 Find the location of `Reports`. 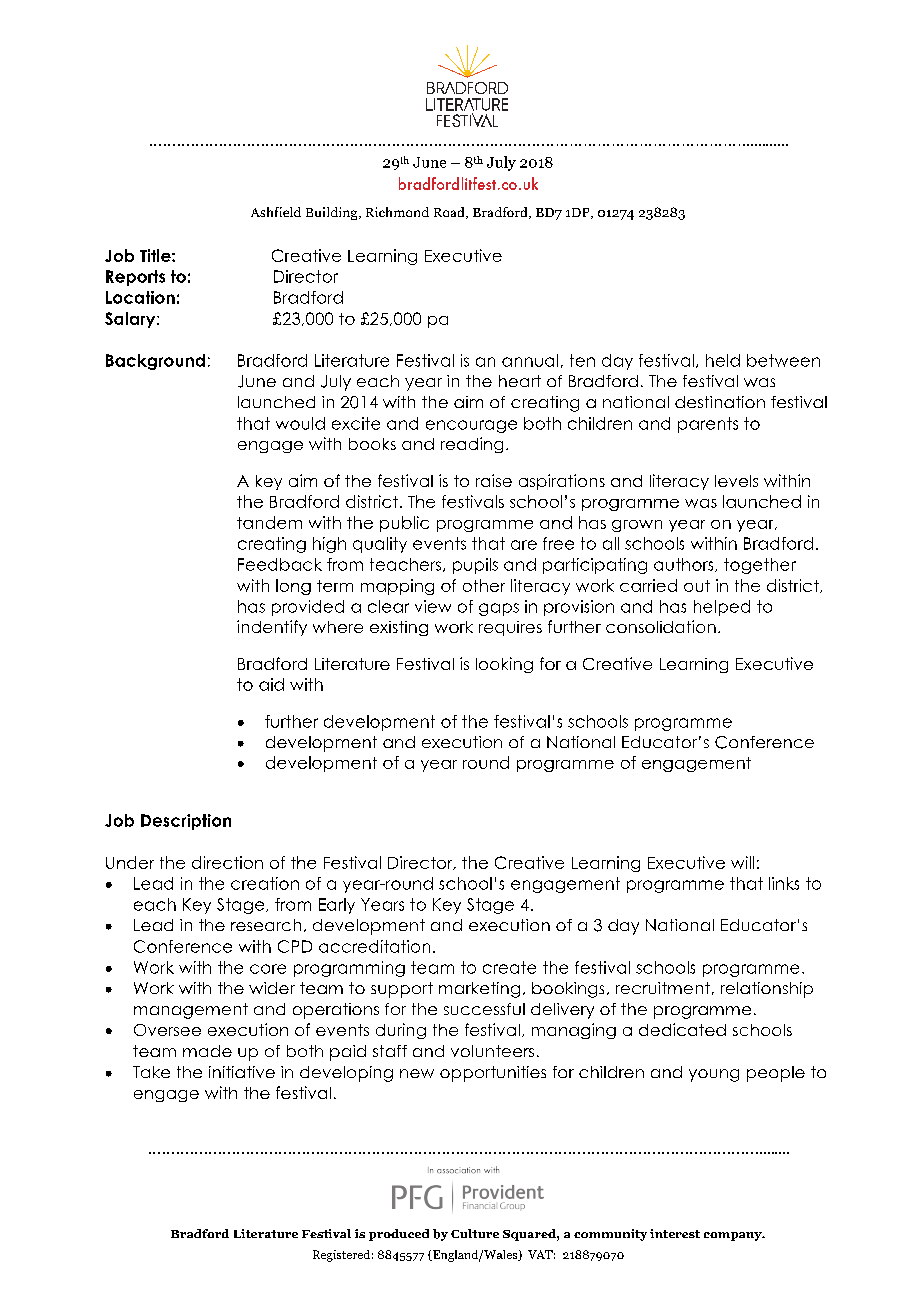

Reports is located at coordinates (135, 278).
